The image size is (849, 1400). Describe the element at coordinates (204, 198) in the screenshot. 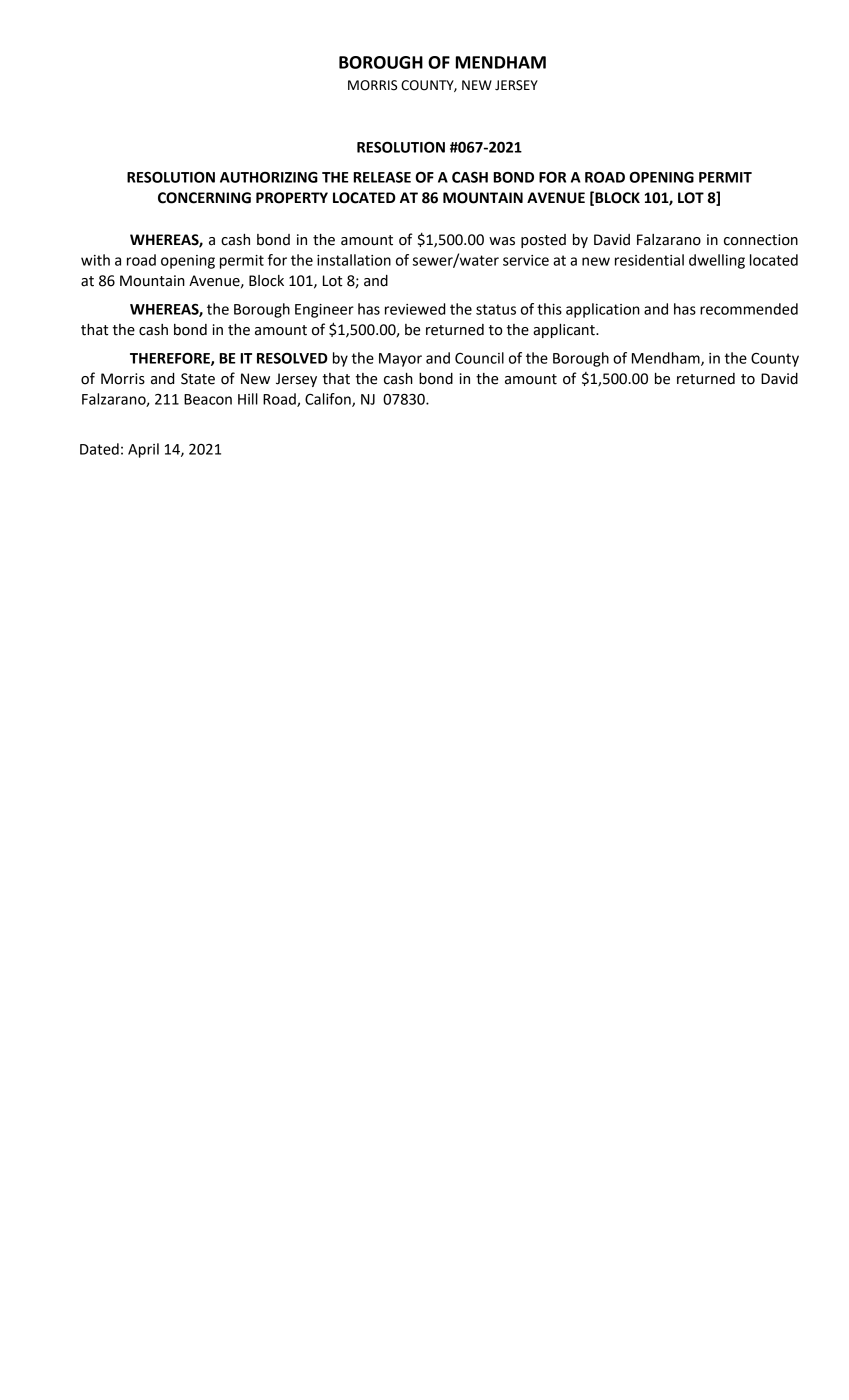

I see `CONCERNING` at that location.
